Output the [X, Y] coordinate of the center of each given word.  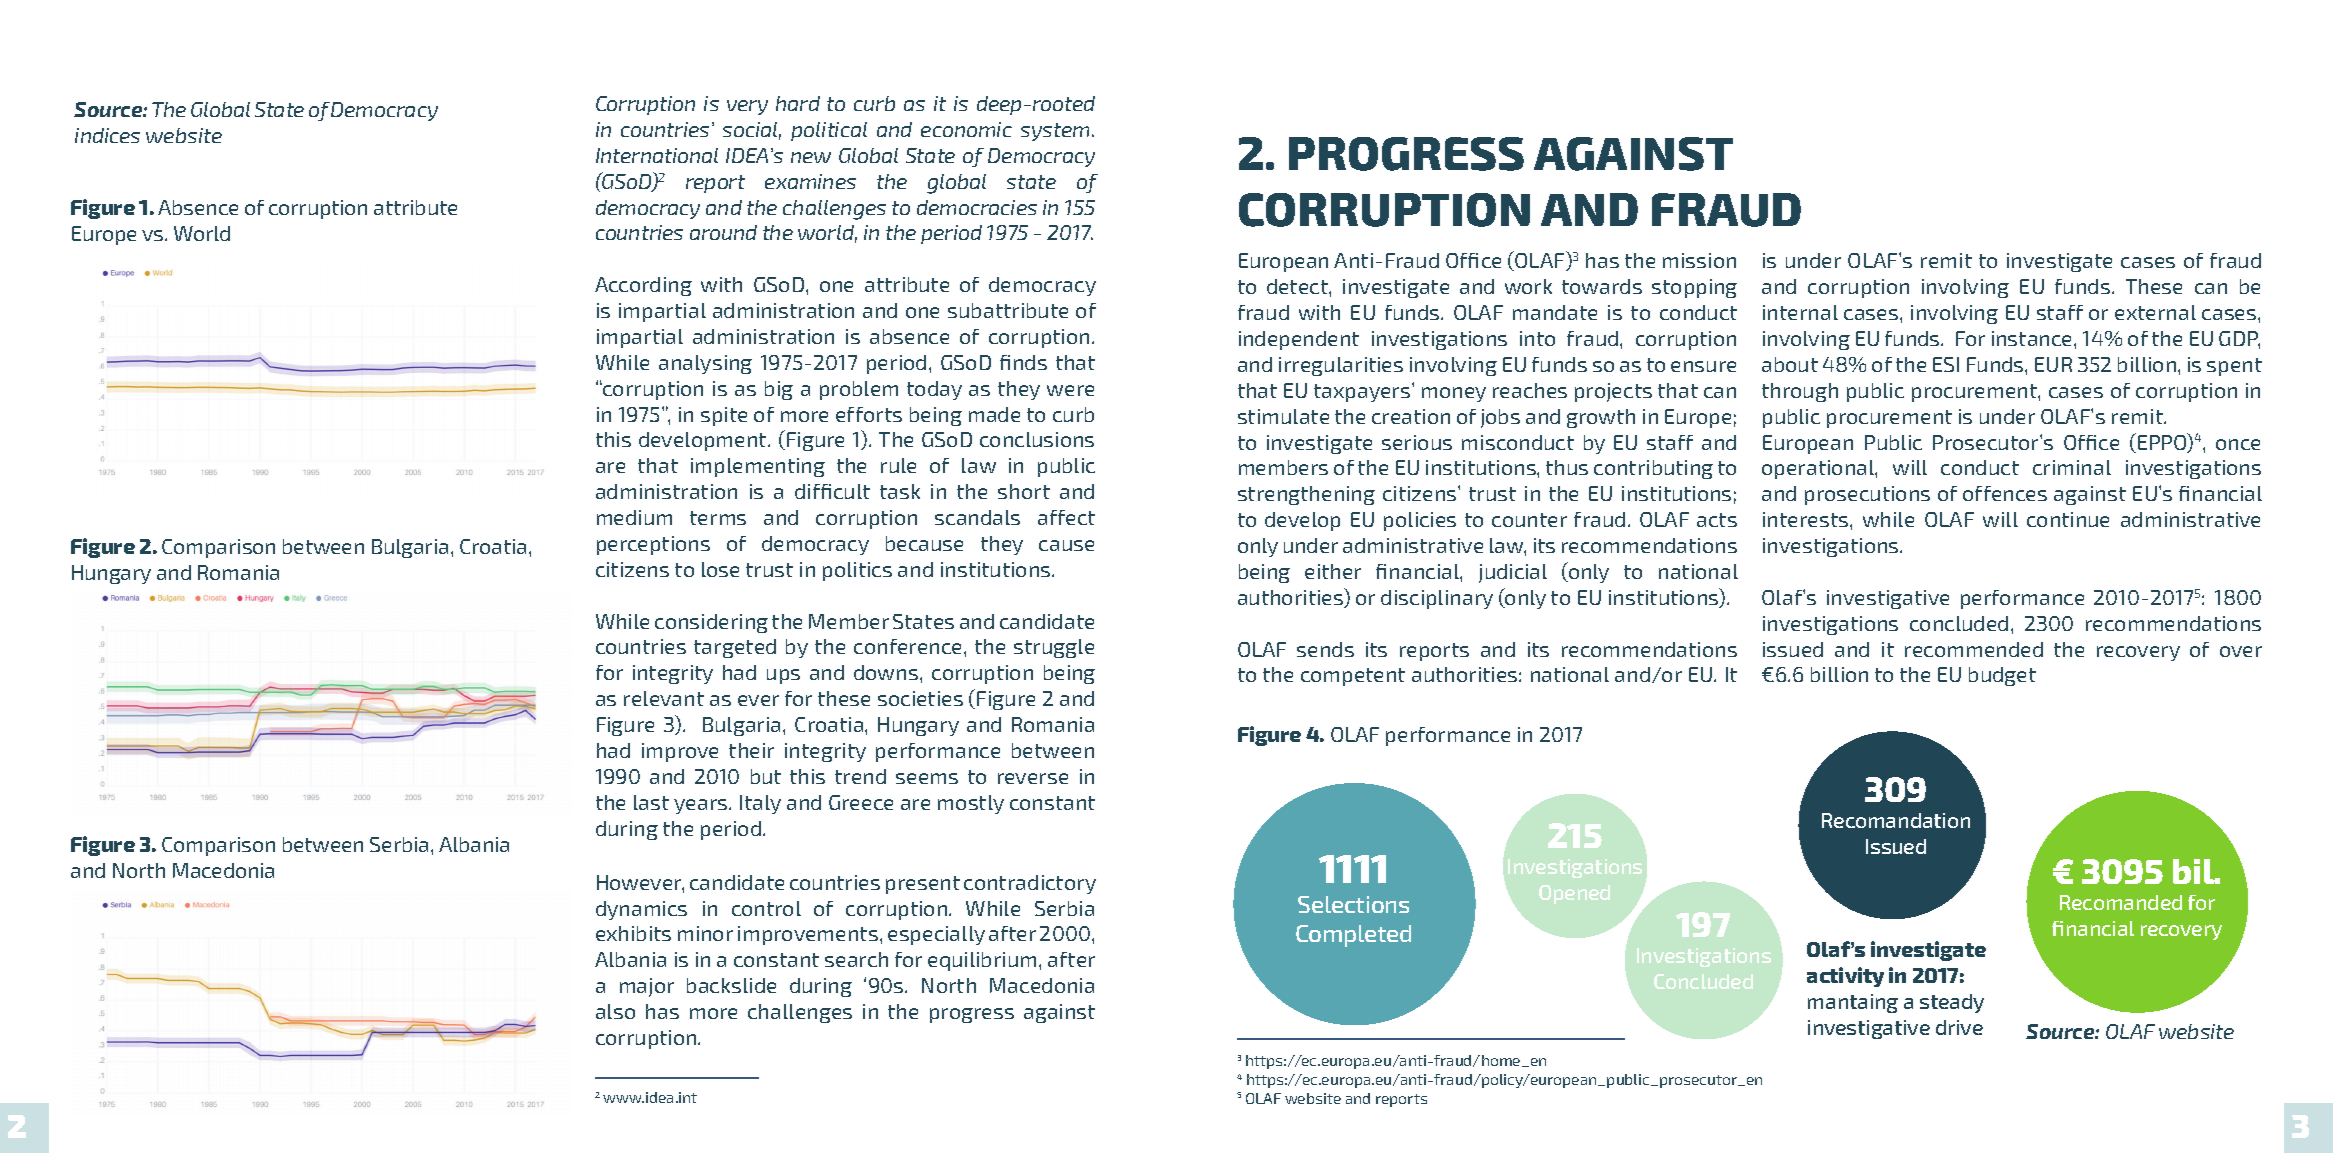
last [651, 802]
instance [2033, 338]
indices [107, 135]
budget [2002, 676]
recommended [1974, 649]
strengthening [1306, 495]
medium [634, 517]
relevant [664, 698]
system [1057, 132]
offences [2005, 493]
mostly [971, 804]
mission [1699, 260]
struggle [1054, 648]
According [643, 286]
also [615, 1011]
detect [1298, 286]
